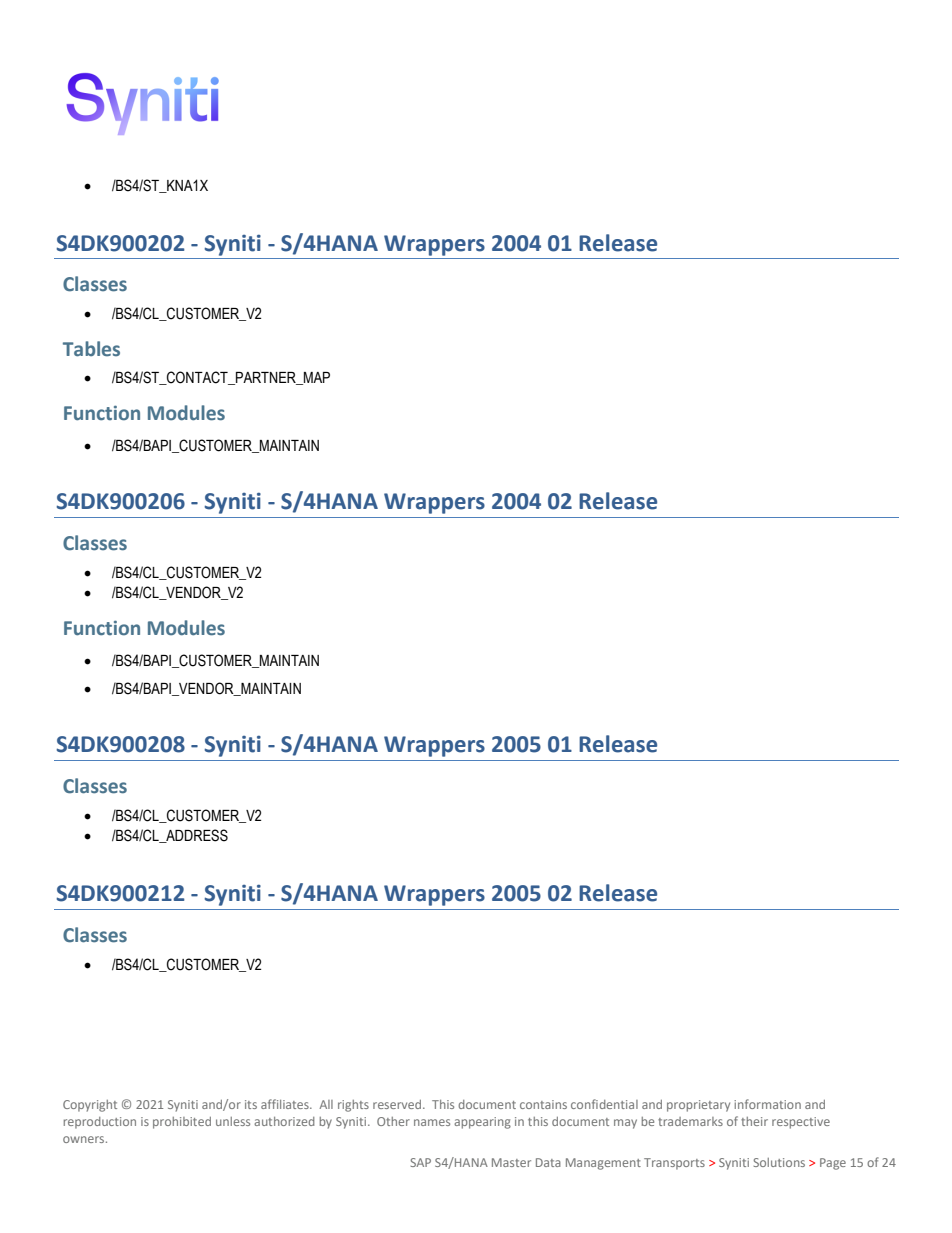 This page has width=952, height=1233. I want to click on affiliates, so click(286, 1104).
